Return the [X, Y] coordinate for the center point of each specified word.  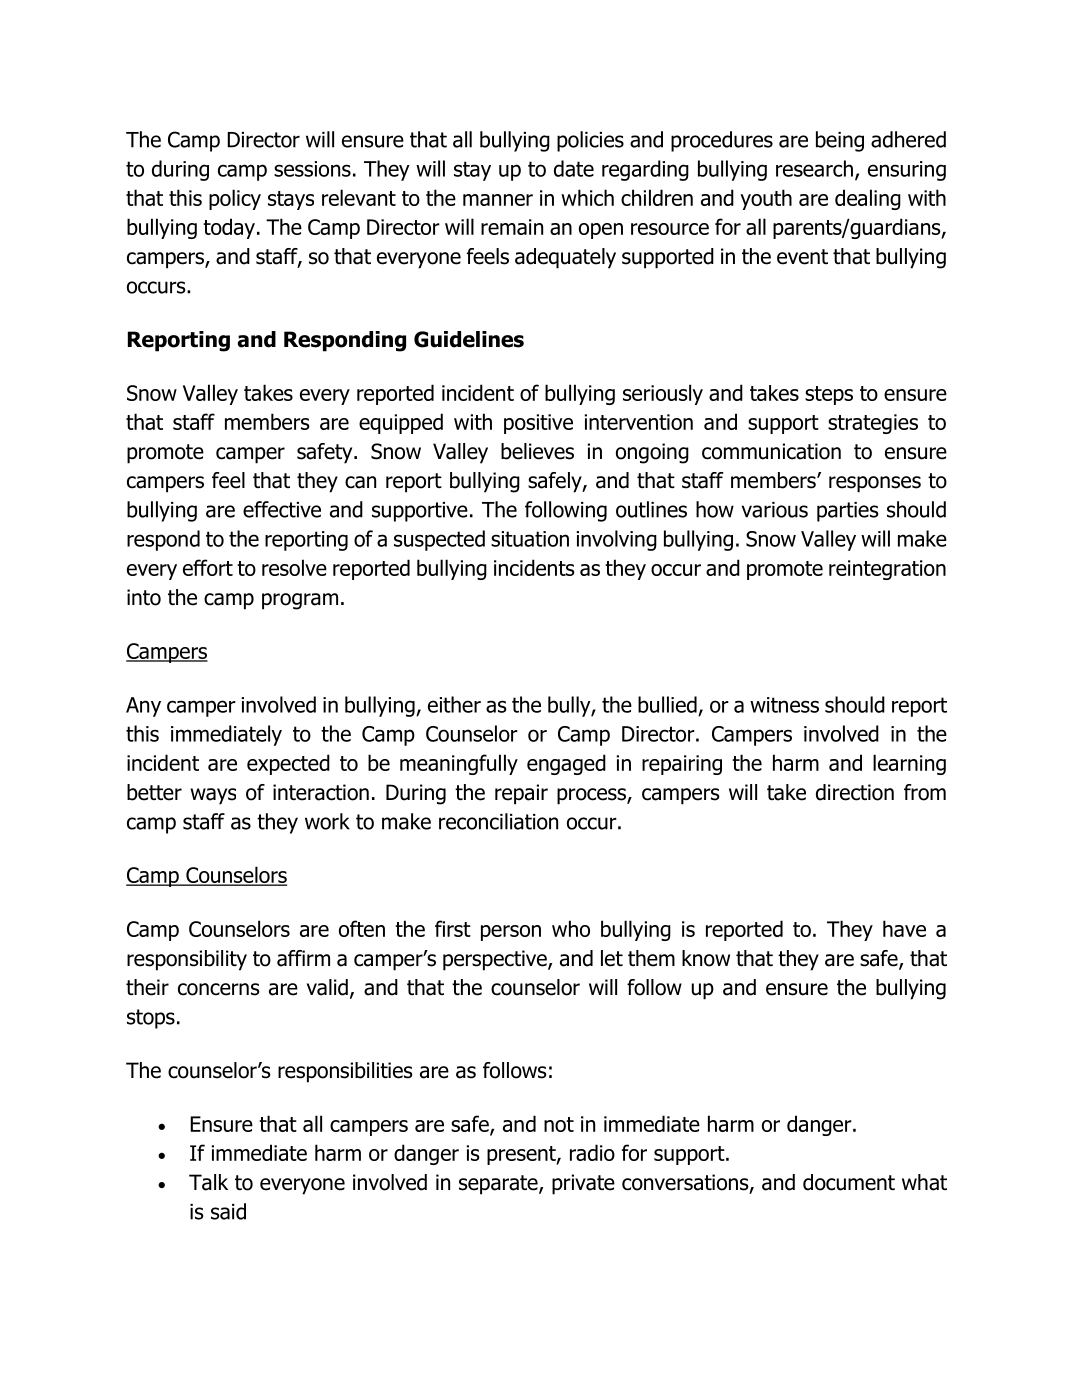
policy [235, 199]
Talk [208, 1182]
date [574, 168]
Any [143, 707]
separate [499, 1185]
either [454, 704]
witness [784, 705]
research [814, 168]
